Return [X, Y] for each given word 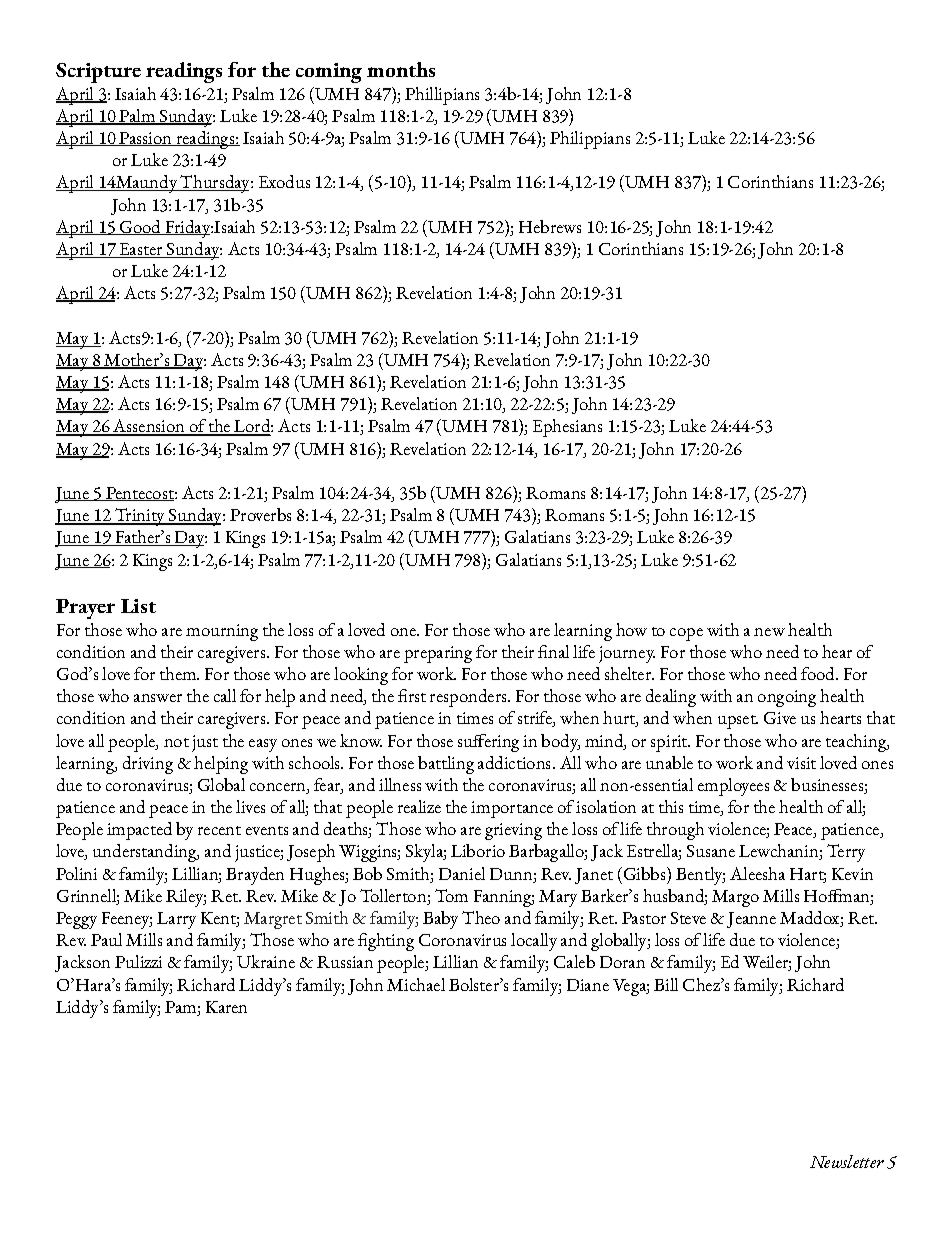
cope [686, 634]
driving [148, 765]
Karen [226, 1007]
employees [733, 787]
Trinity [140, 517]
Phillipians [442, 96]
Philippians [590, 140]
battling [446, 765]
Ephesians [567, 428]
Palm [137, 117]
